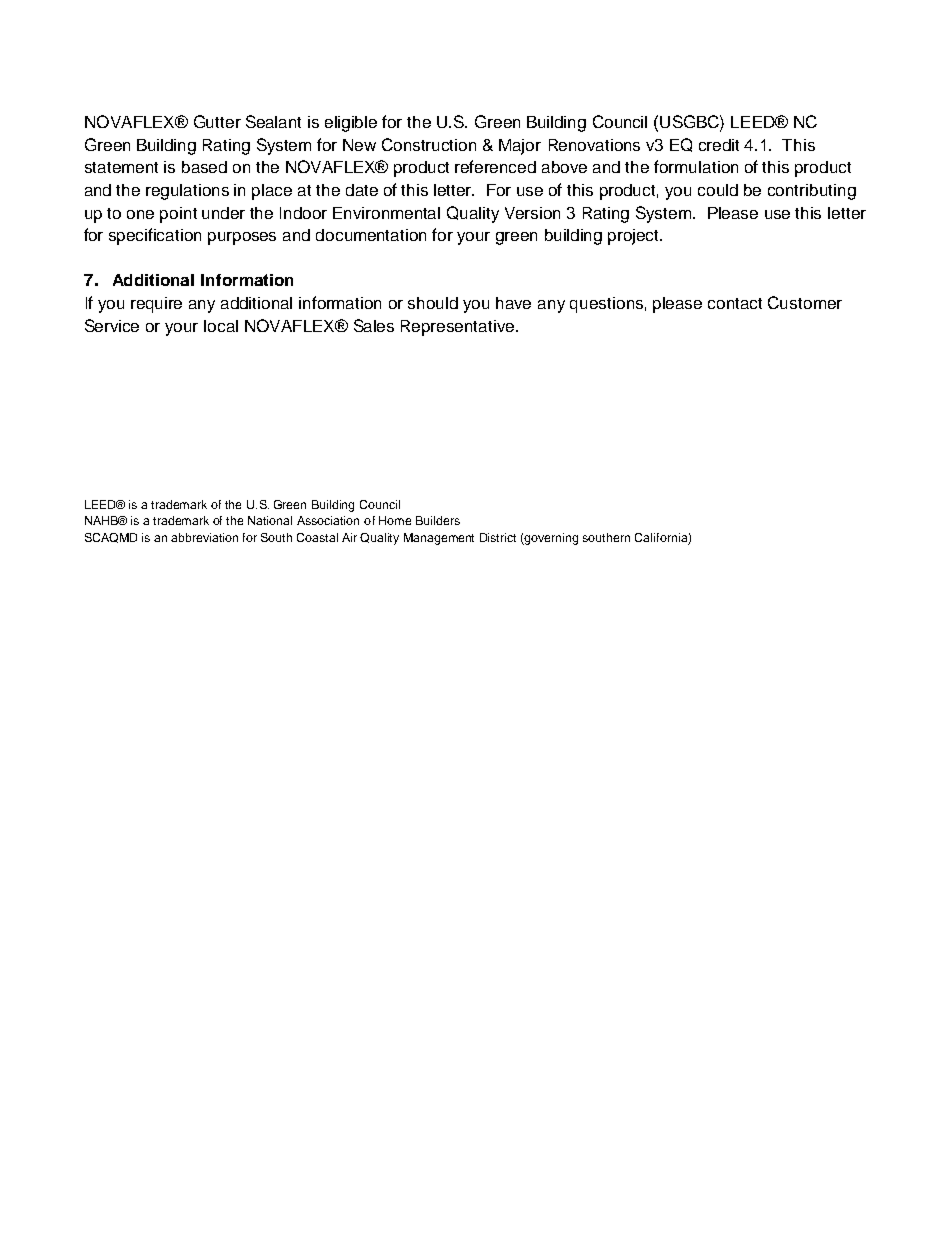 The image size is (952, 1233). What do you see at coordinates (270, 520) in the image?
I see `National` at bounding box center [270, 520].
